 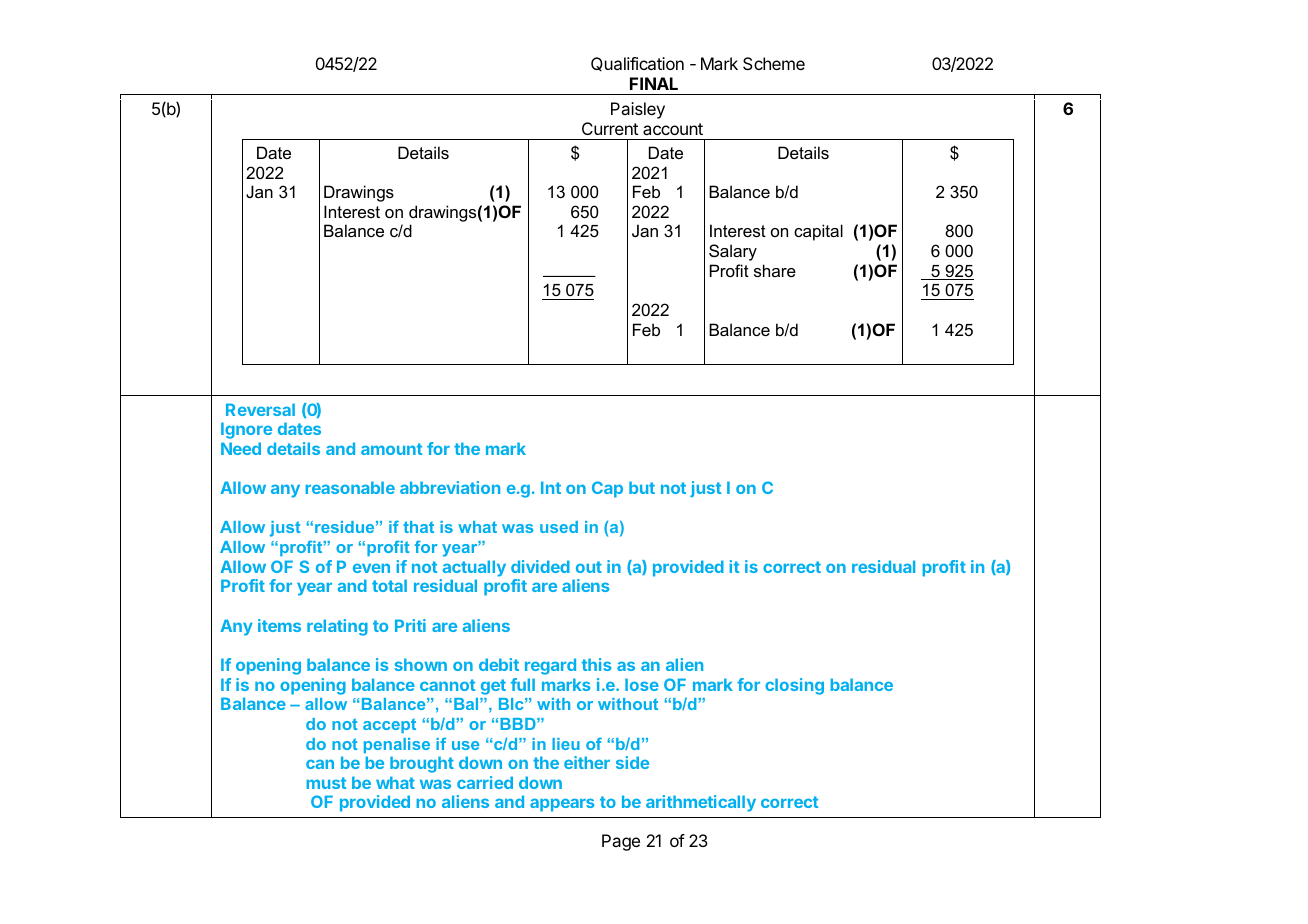 I want to click on arithmetically, so click(x=701, y=803).
